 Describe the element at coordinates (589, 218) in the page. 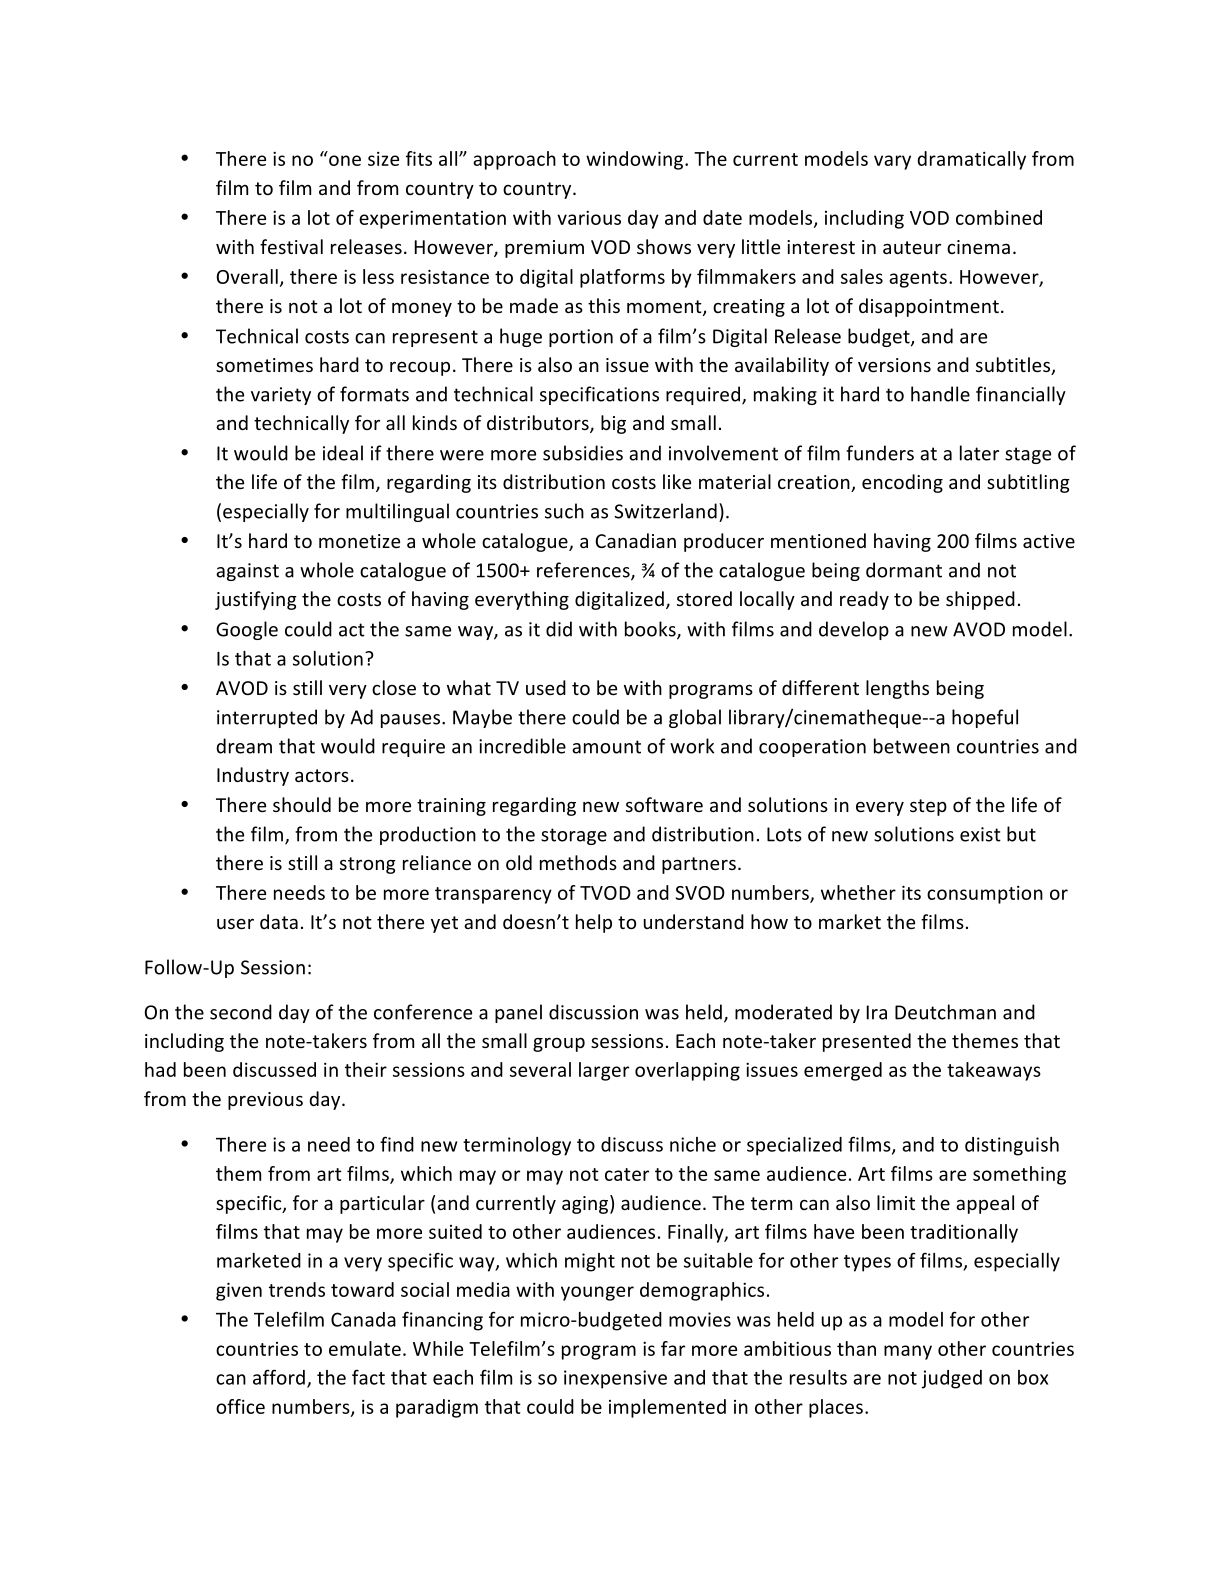

I see `various` at that location.
